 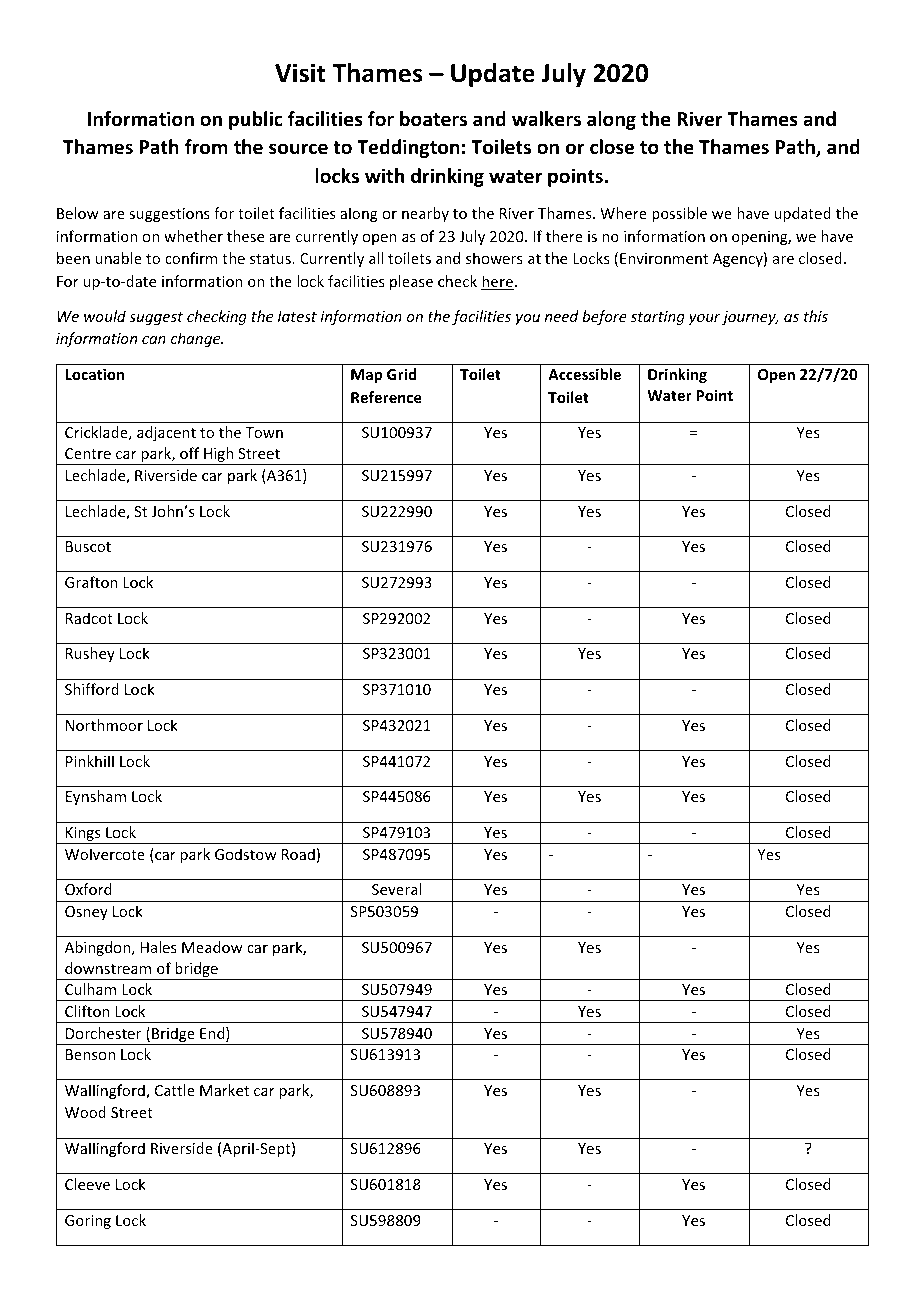 What do you see at coordinates (396, 889) in the page?
I see `Several` at bounding box center [396, 889].
